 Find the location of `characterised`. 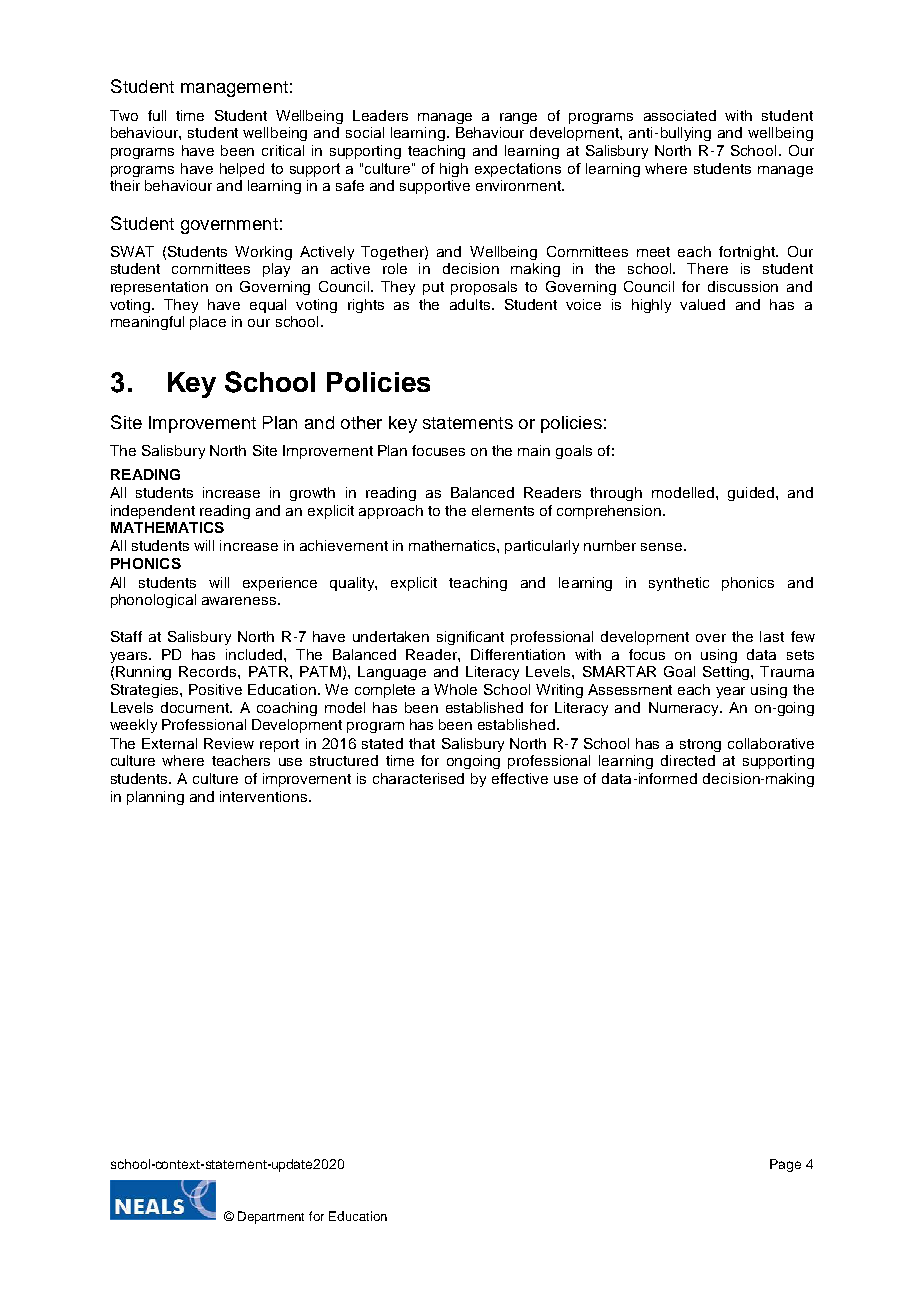

characterised is located at coordinates (418, 778).
